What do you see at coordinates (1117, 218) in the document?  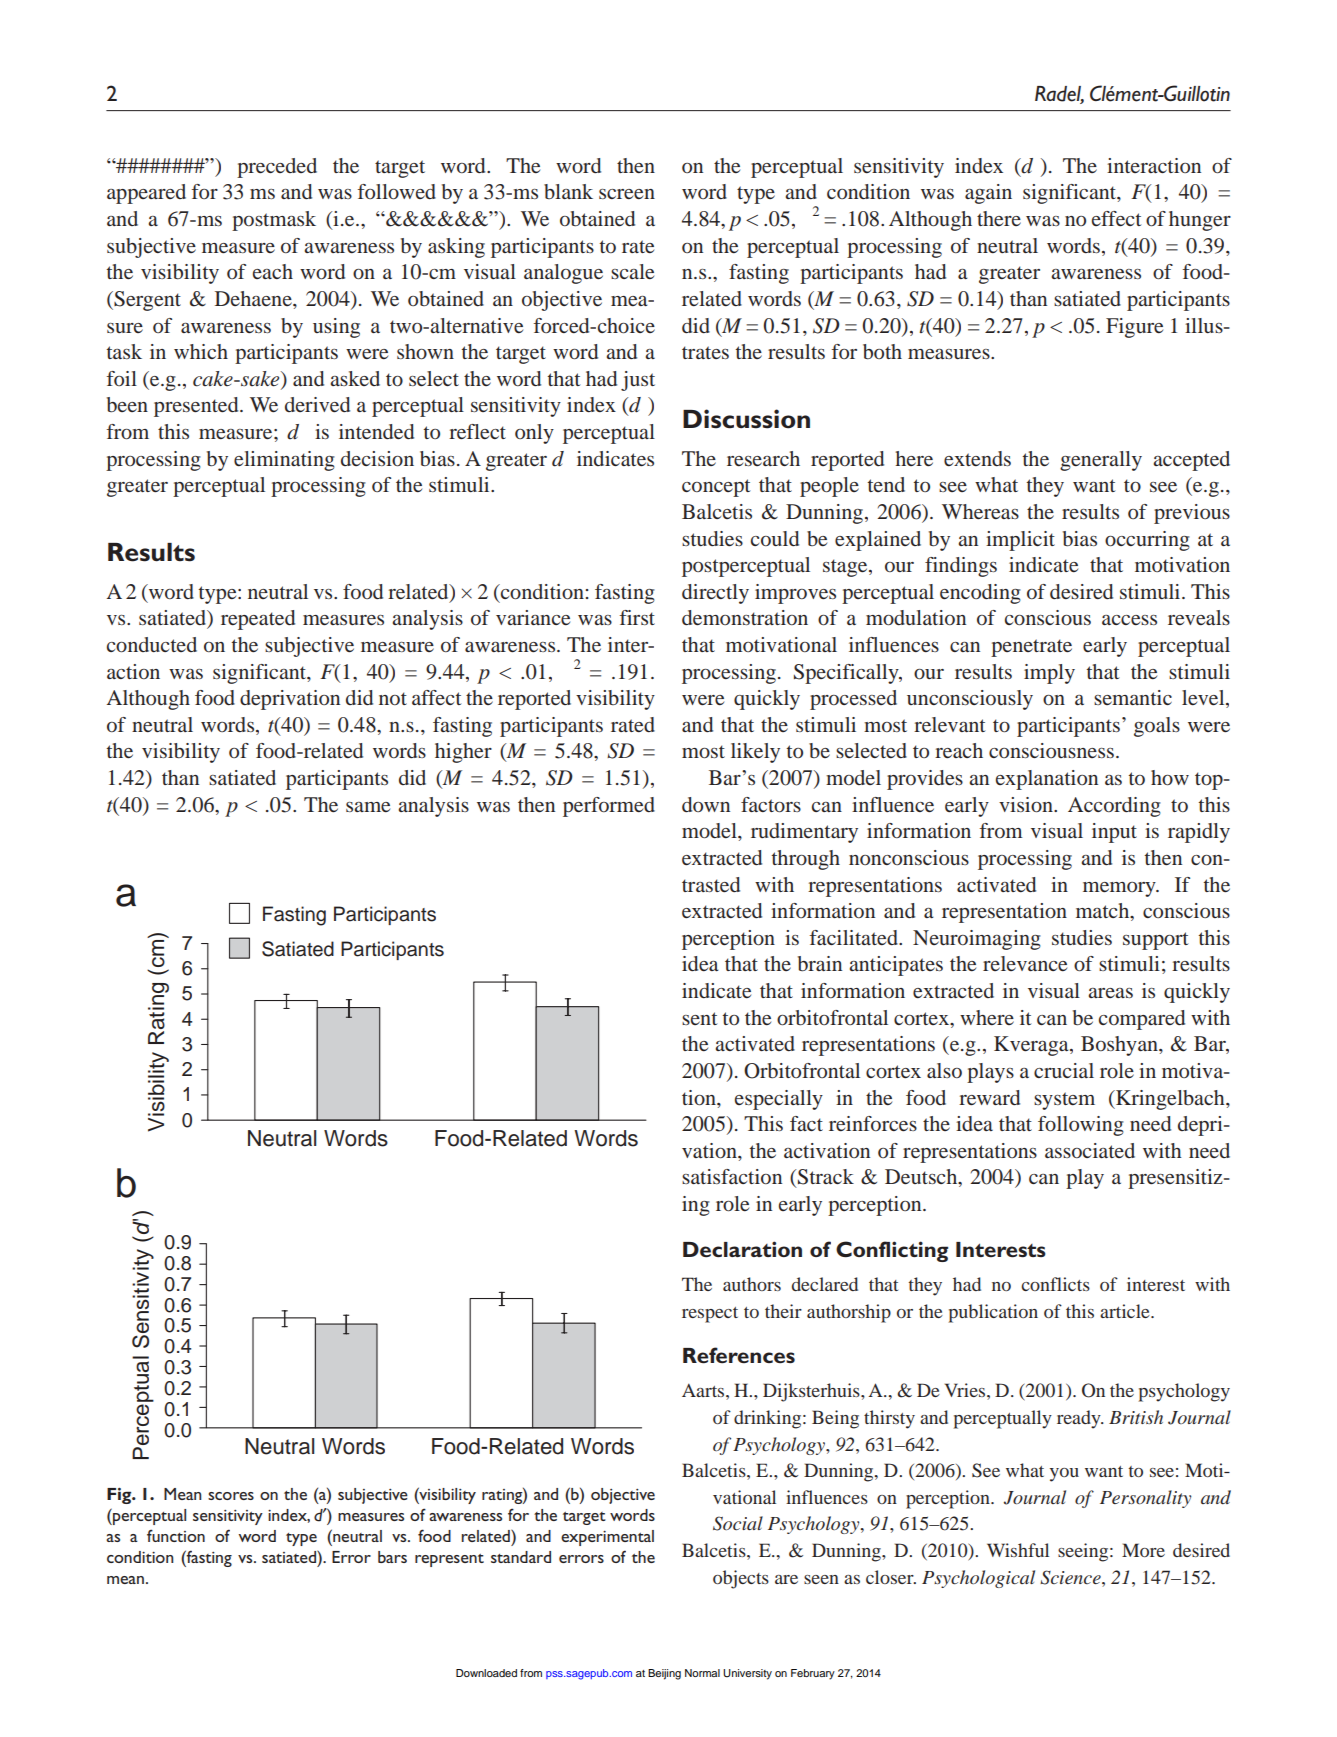 I see `effect` at bounding box center [1117, 218].
